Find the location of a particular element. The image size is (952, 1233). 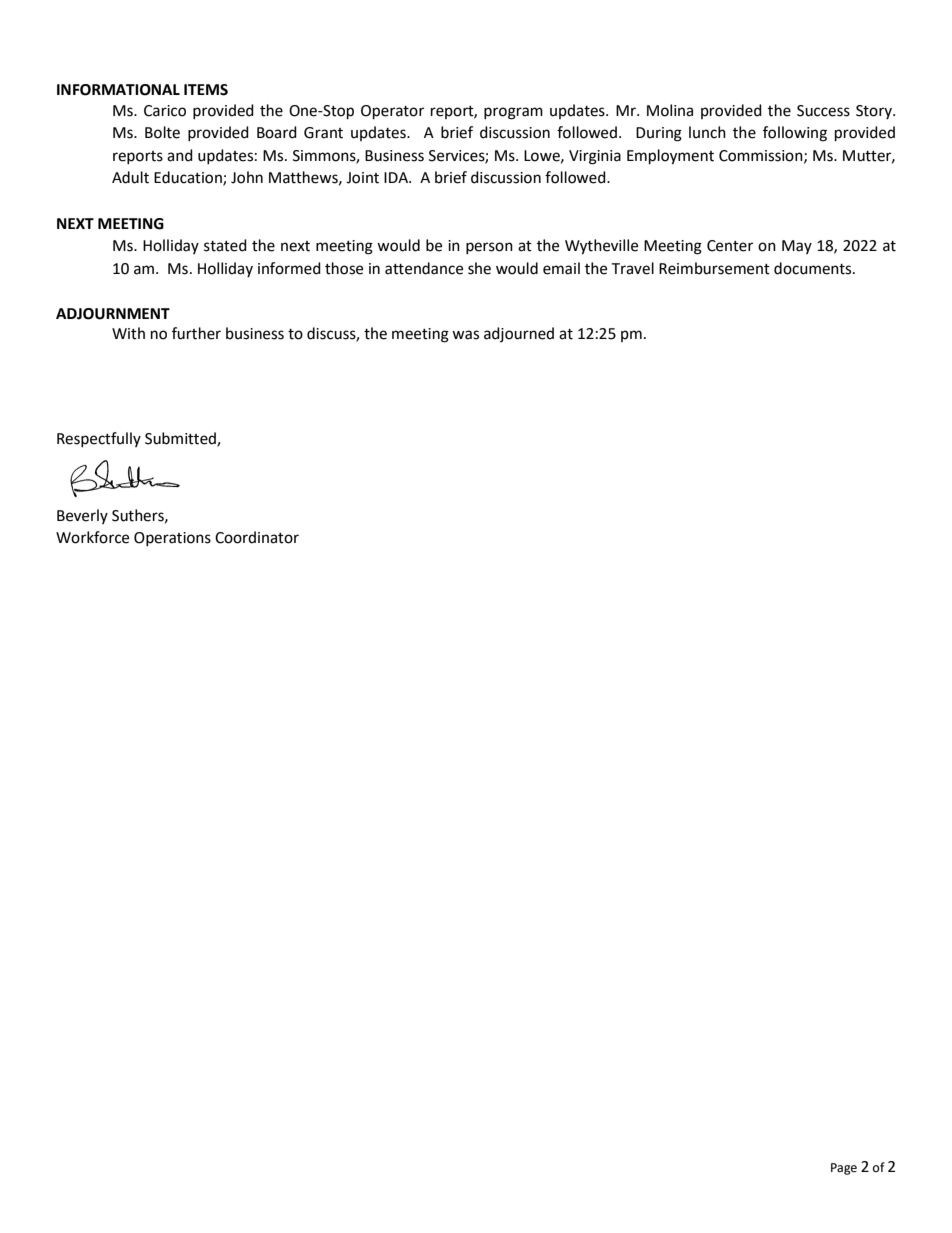

Travel is located at coordinates (632, 268).
